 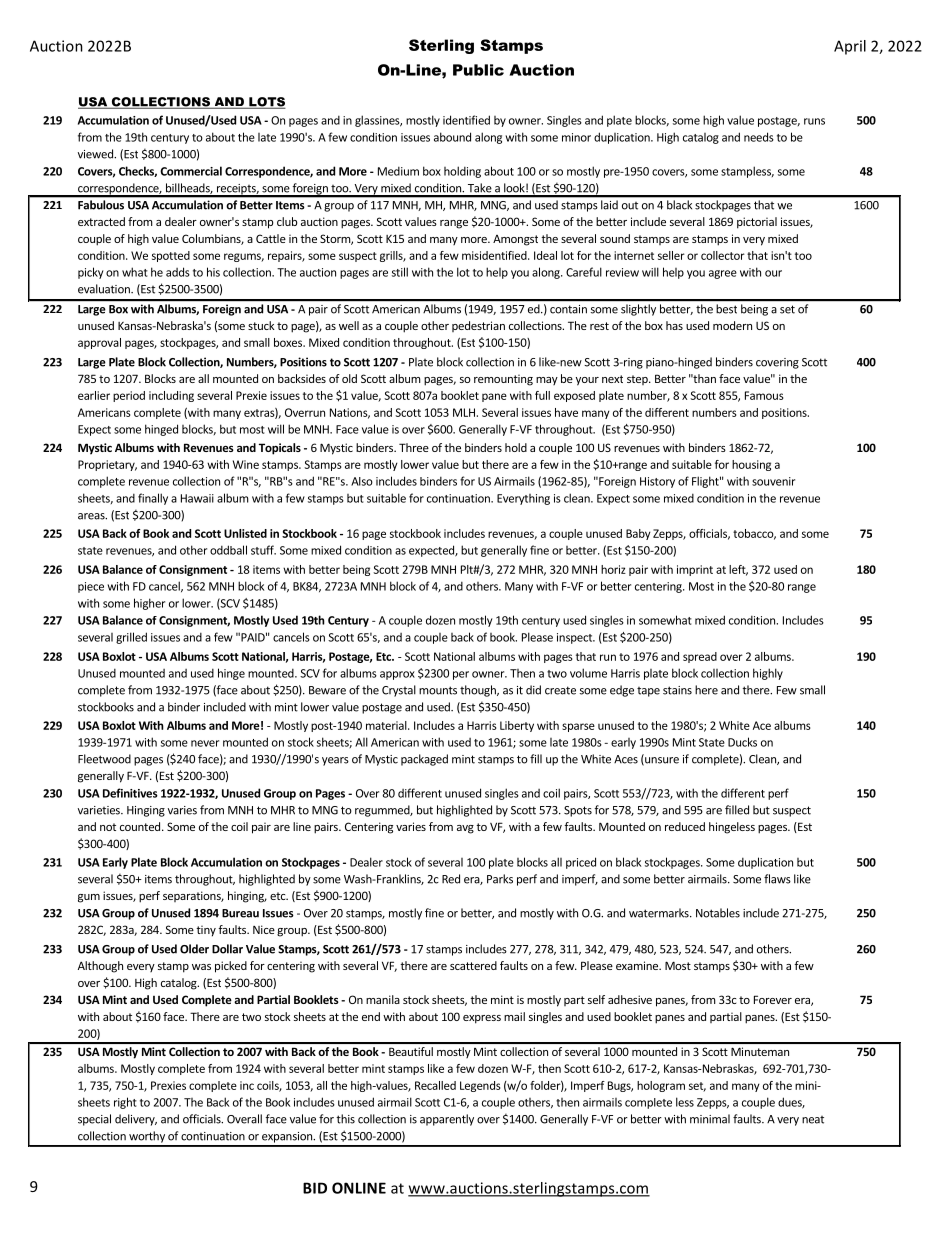 What do you see at coordinates (414, 447) in the screenshot?
I see `Three` at bounding box center [414, 447].
